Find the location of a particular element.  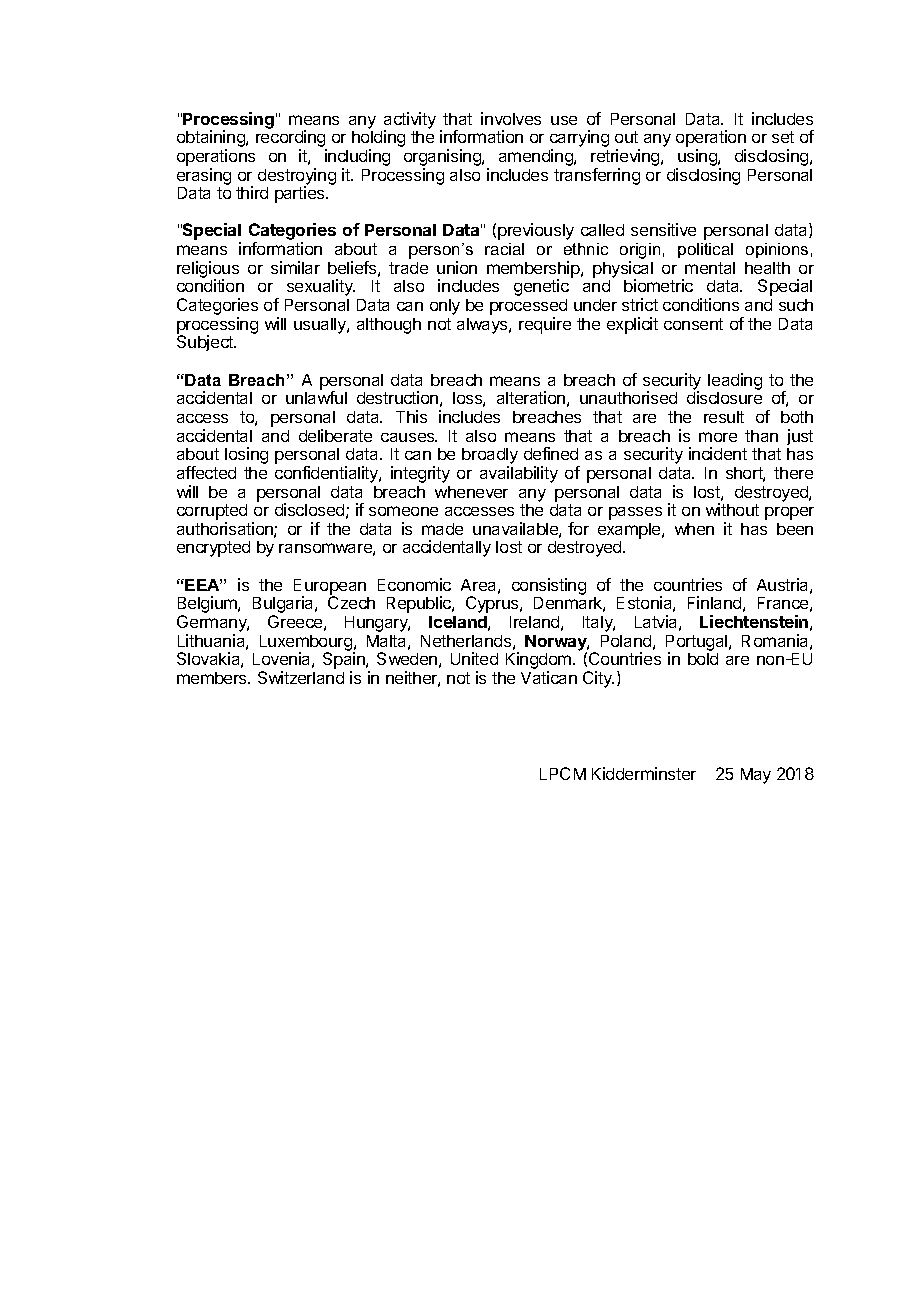

made is located at coordinates (442, 529).
